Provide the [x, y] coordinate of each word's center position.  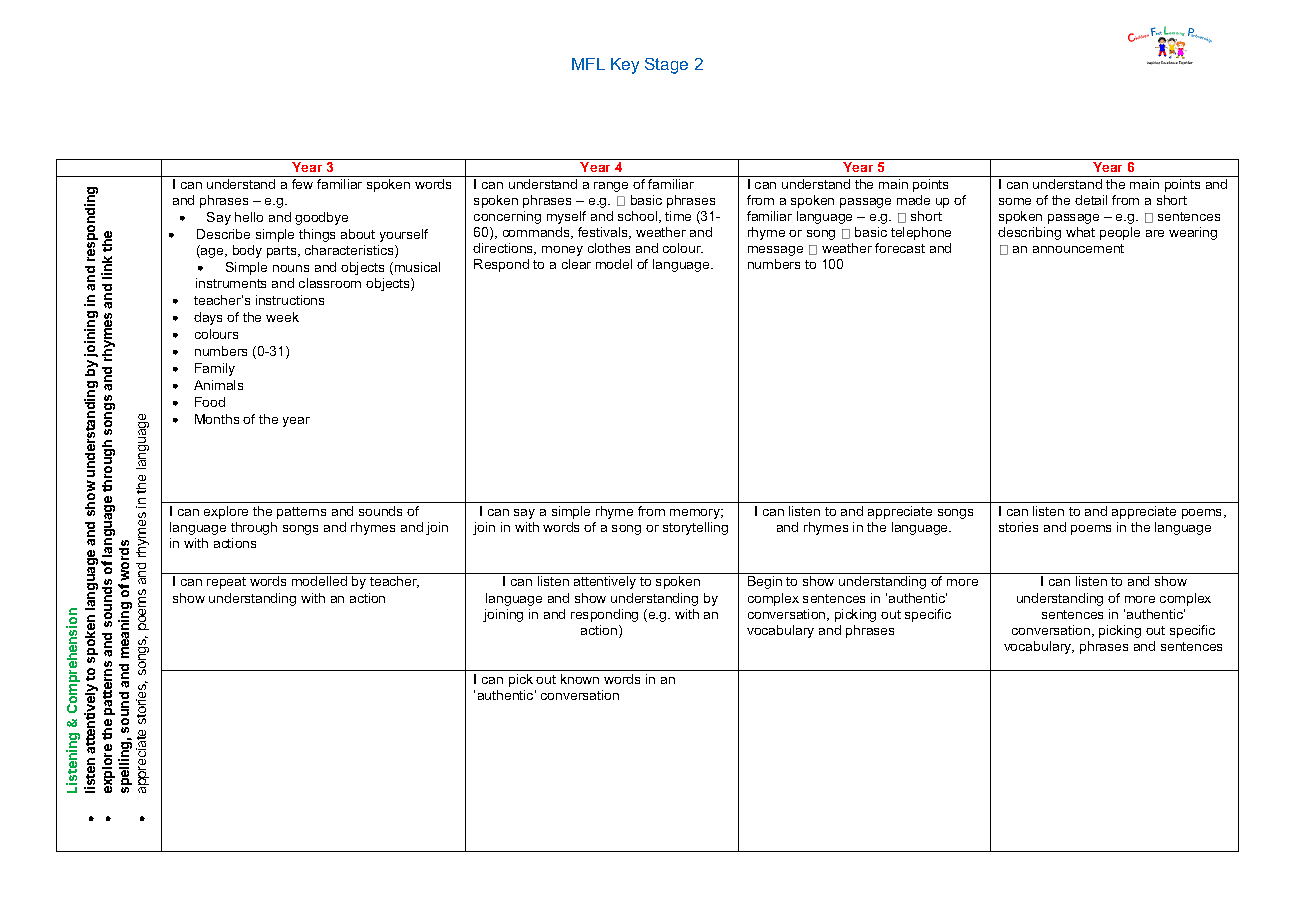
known [580, 679]
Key [625, 66]
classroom [330, 283]
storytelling [695, 528]
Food [210, 402]
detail [1091, 200]
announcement [1078, 248]
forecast [900, 248]
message [775, 251]
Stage [666, 66]
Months [217, 419]
